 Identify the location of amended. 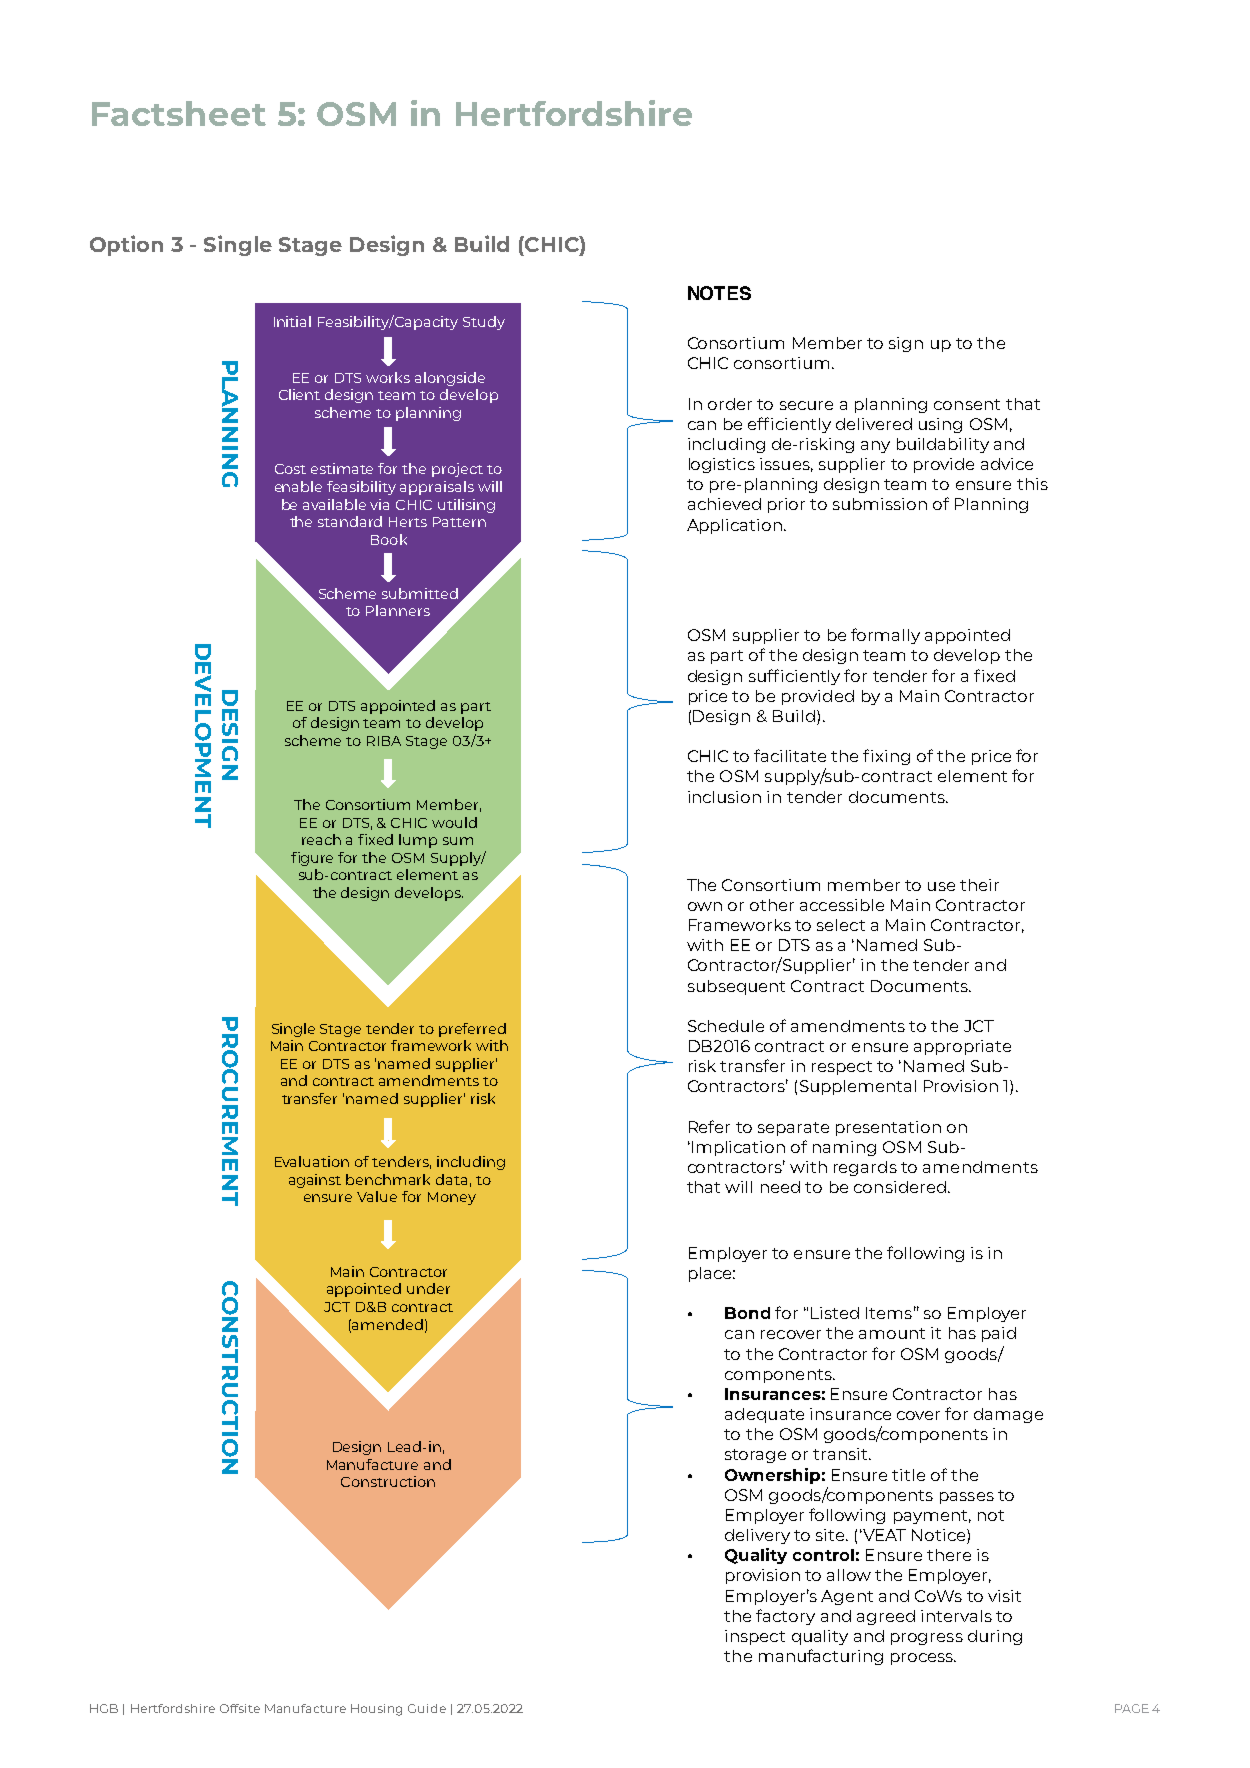
(387, 1324).
